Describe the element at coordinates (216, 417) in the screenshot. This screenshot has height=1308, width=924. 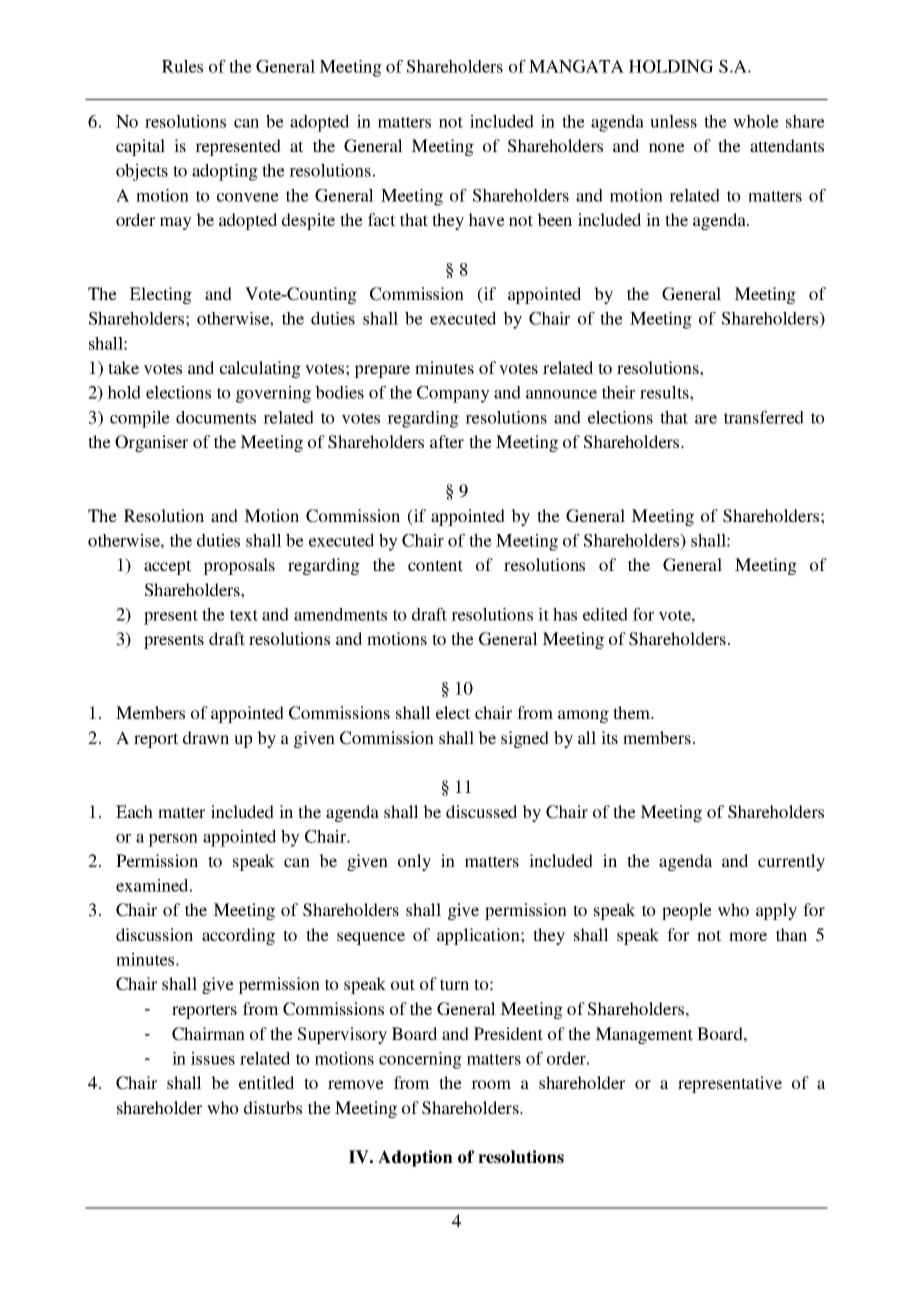
I see `documents` at that location.
